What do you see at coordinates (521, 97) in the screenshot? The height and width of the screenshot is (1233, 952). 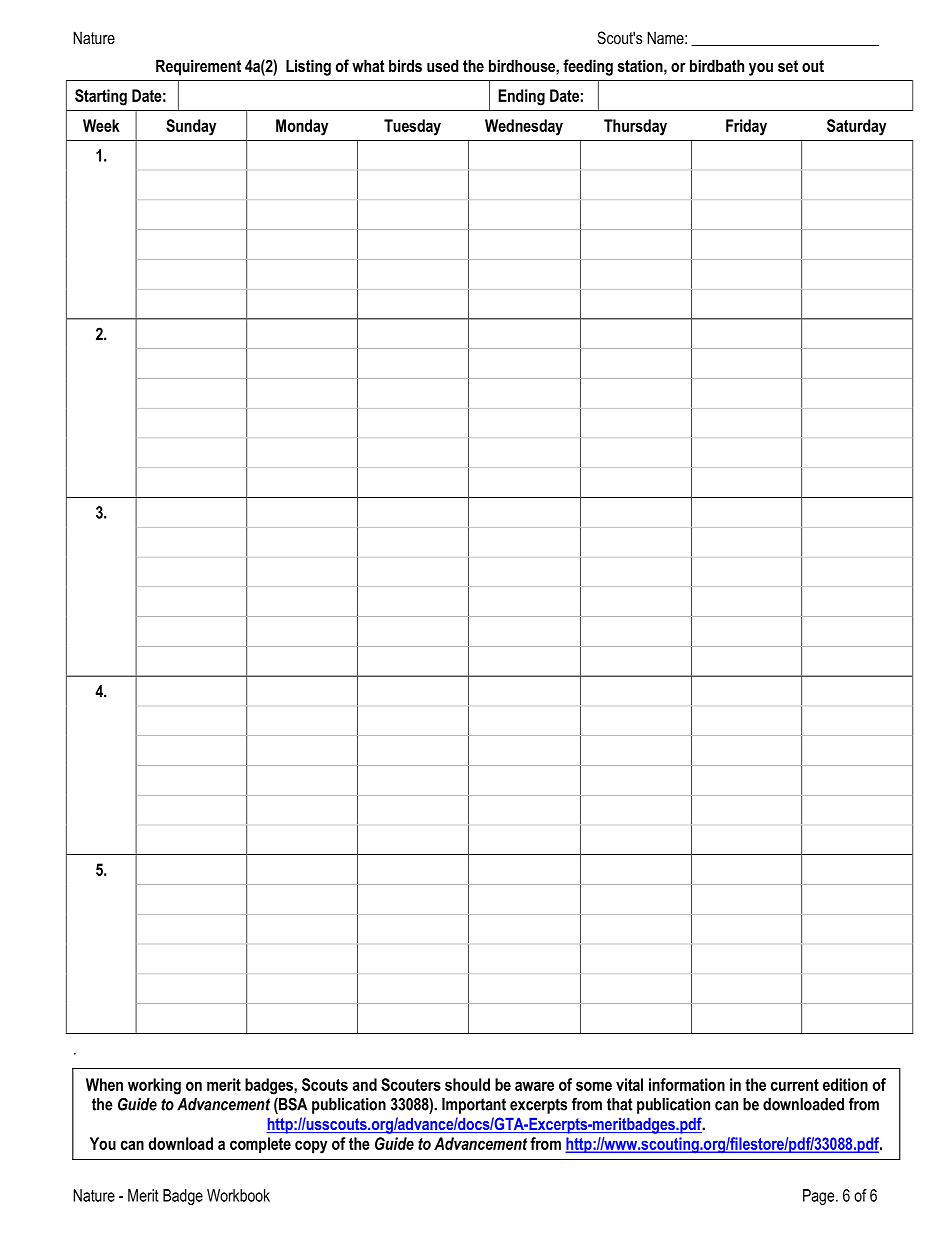 I see `Ending` at bounding box center [521, 97].
